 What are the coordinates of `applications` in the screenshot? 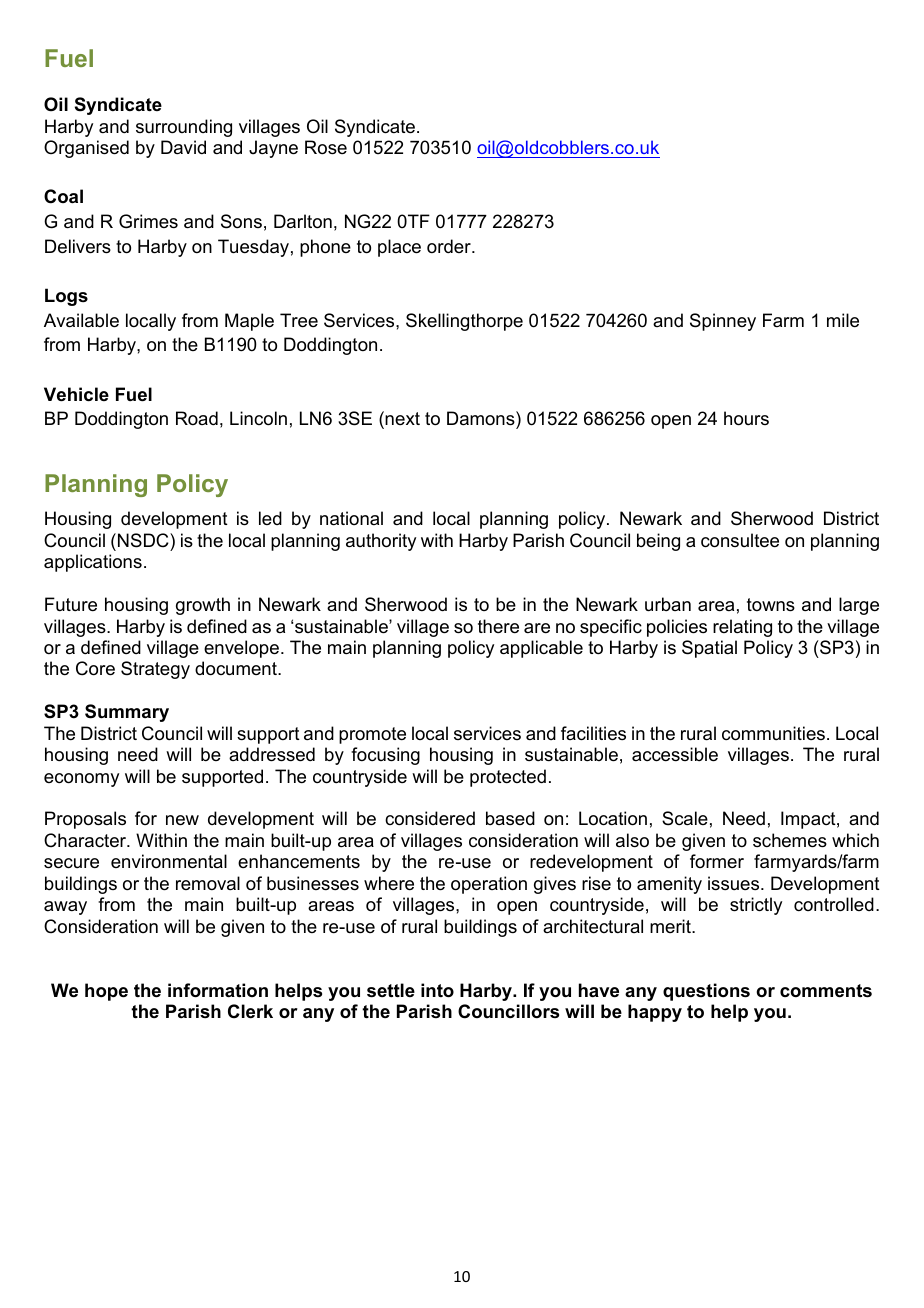 It's located at (93, 563).
